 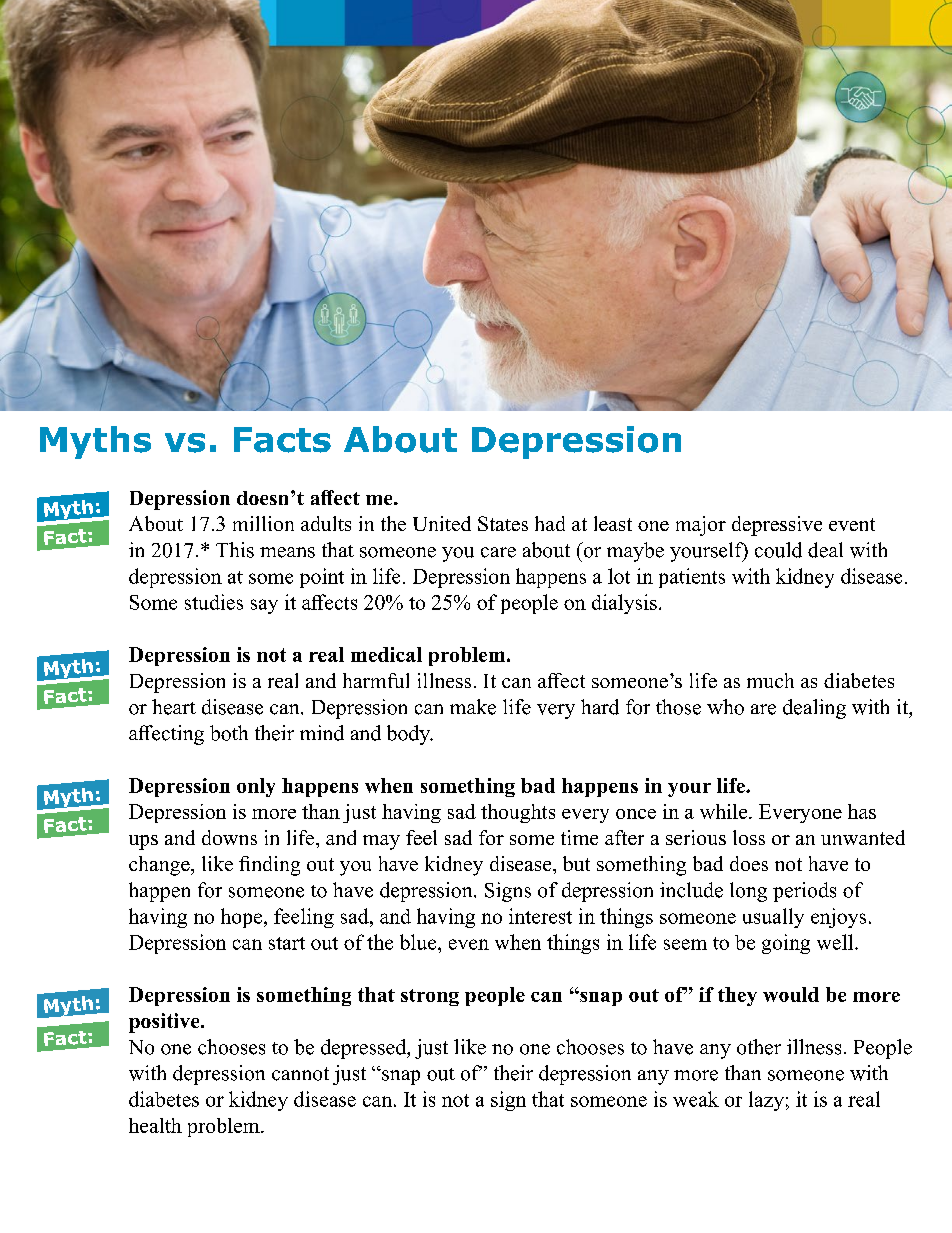 I want to click on make, so click(x=473, y=707).
